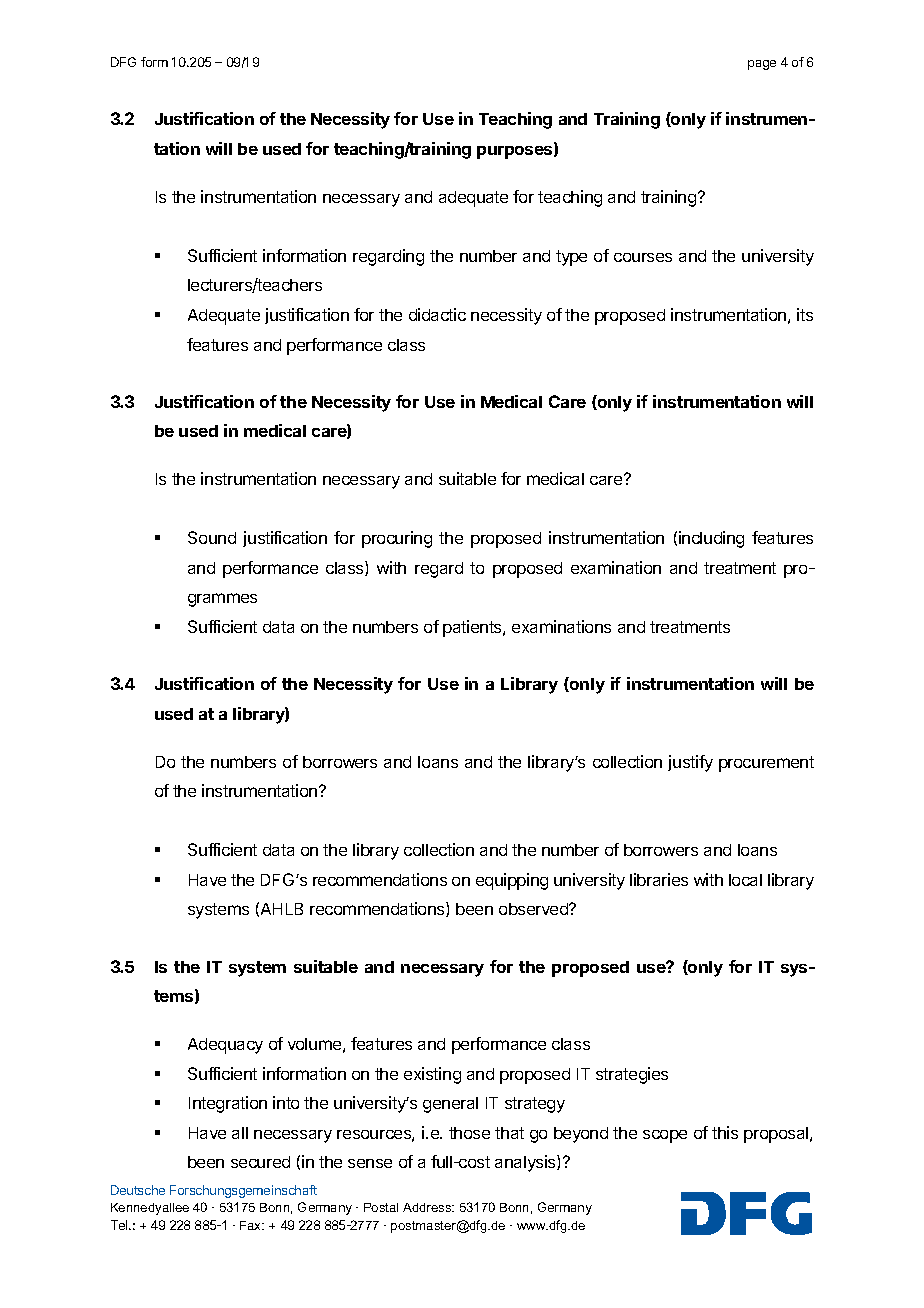  I want to click on including, so click(711, 539).
